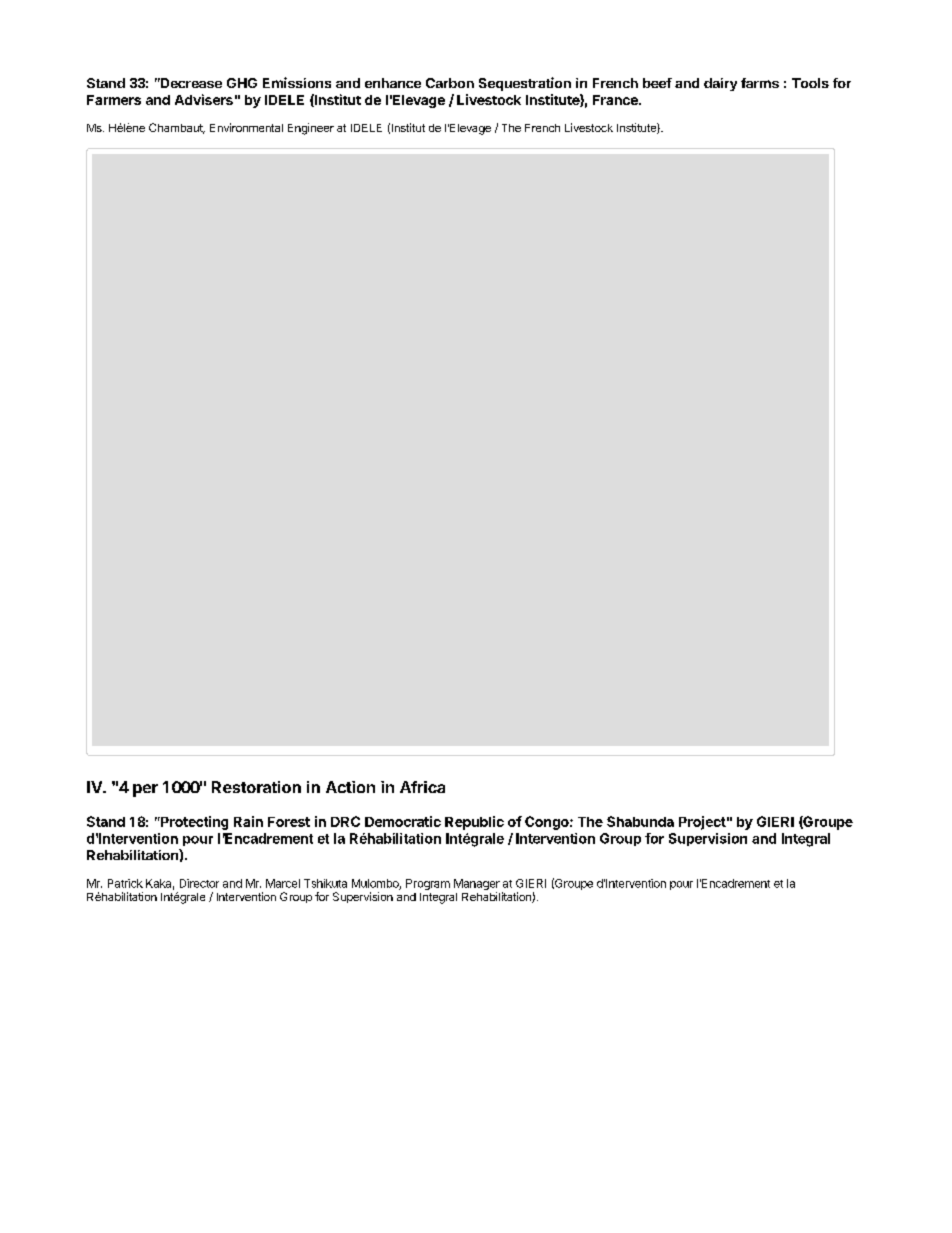  I want to click on Director, so click(199, 883).
